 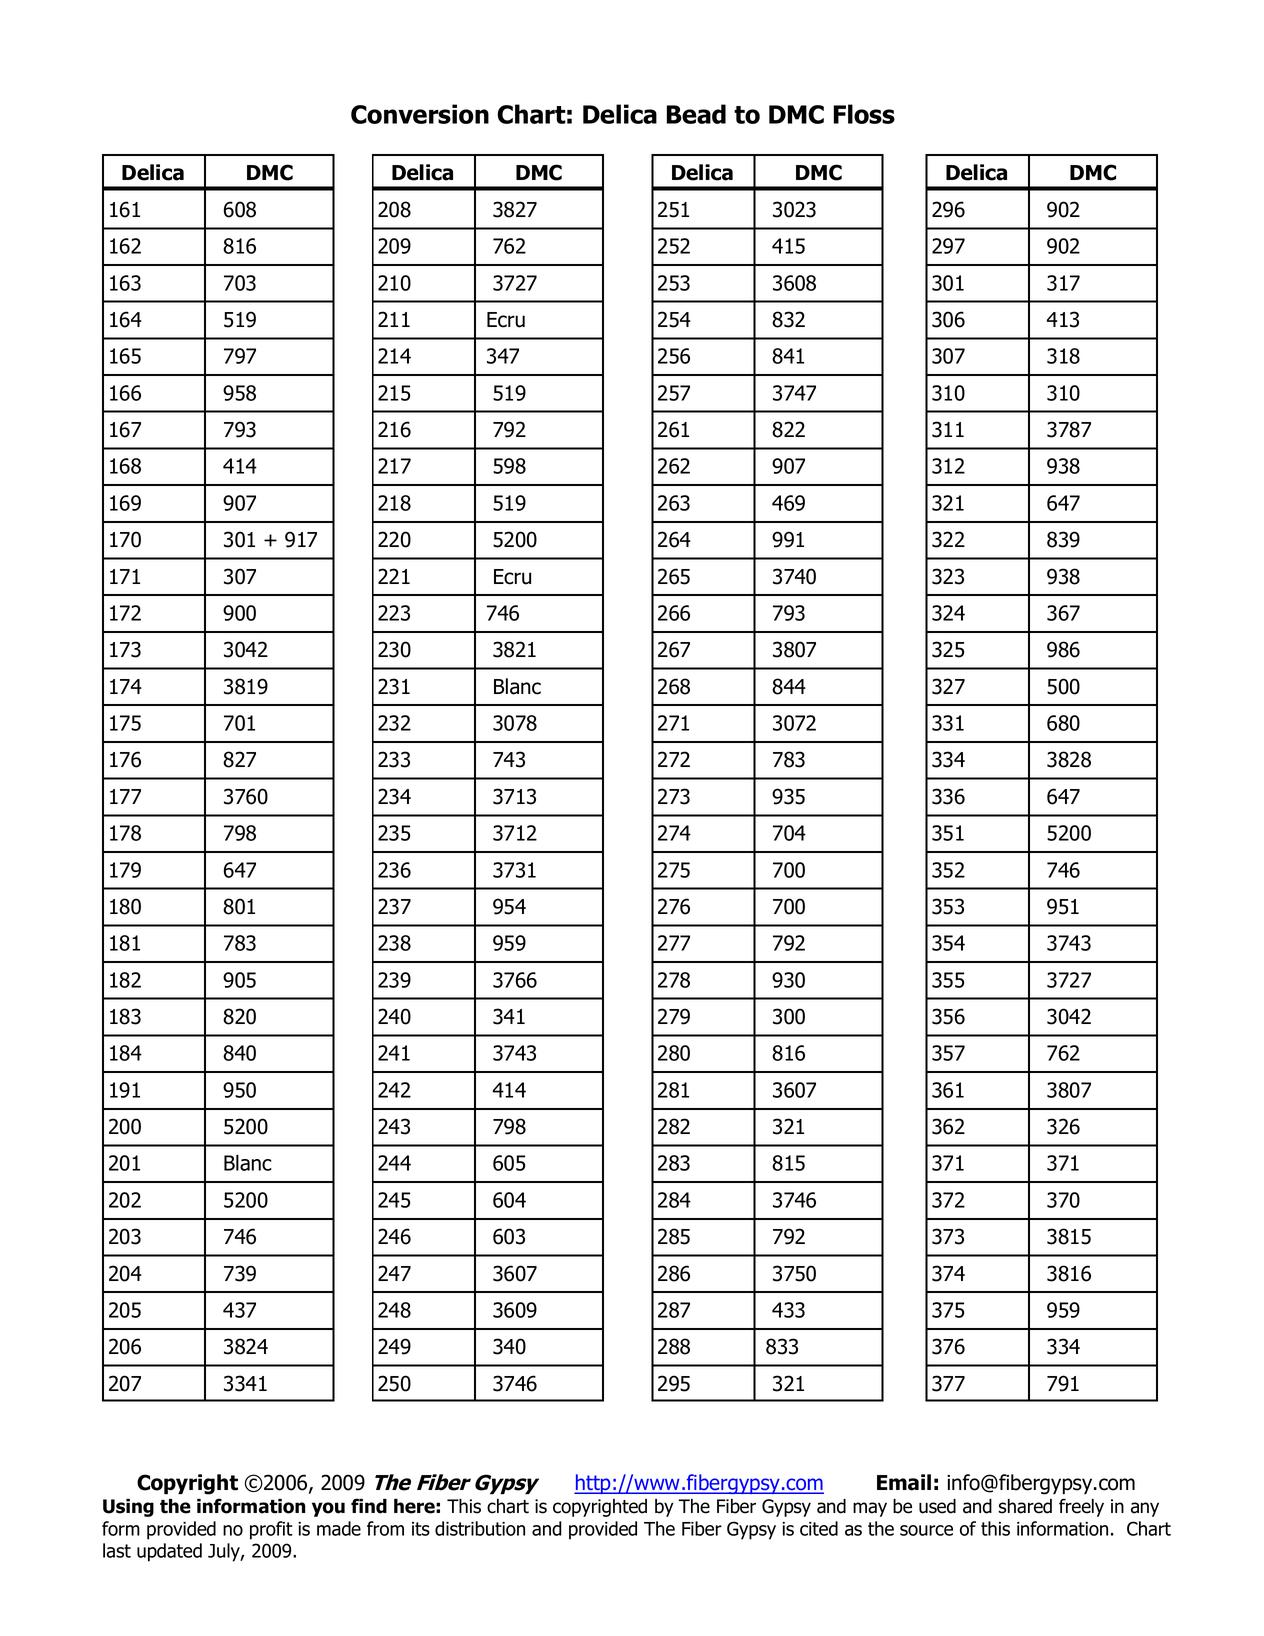 I want to click on Using, so click(x=128, y=1508).
